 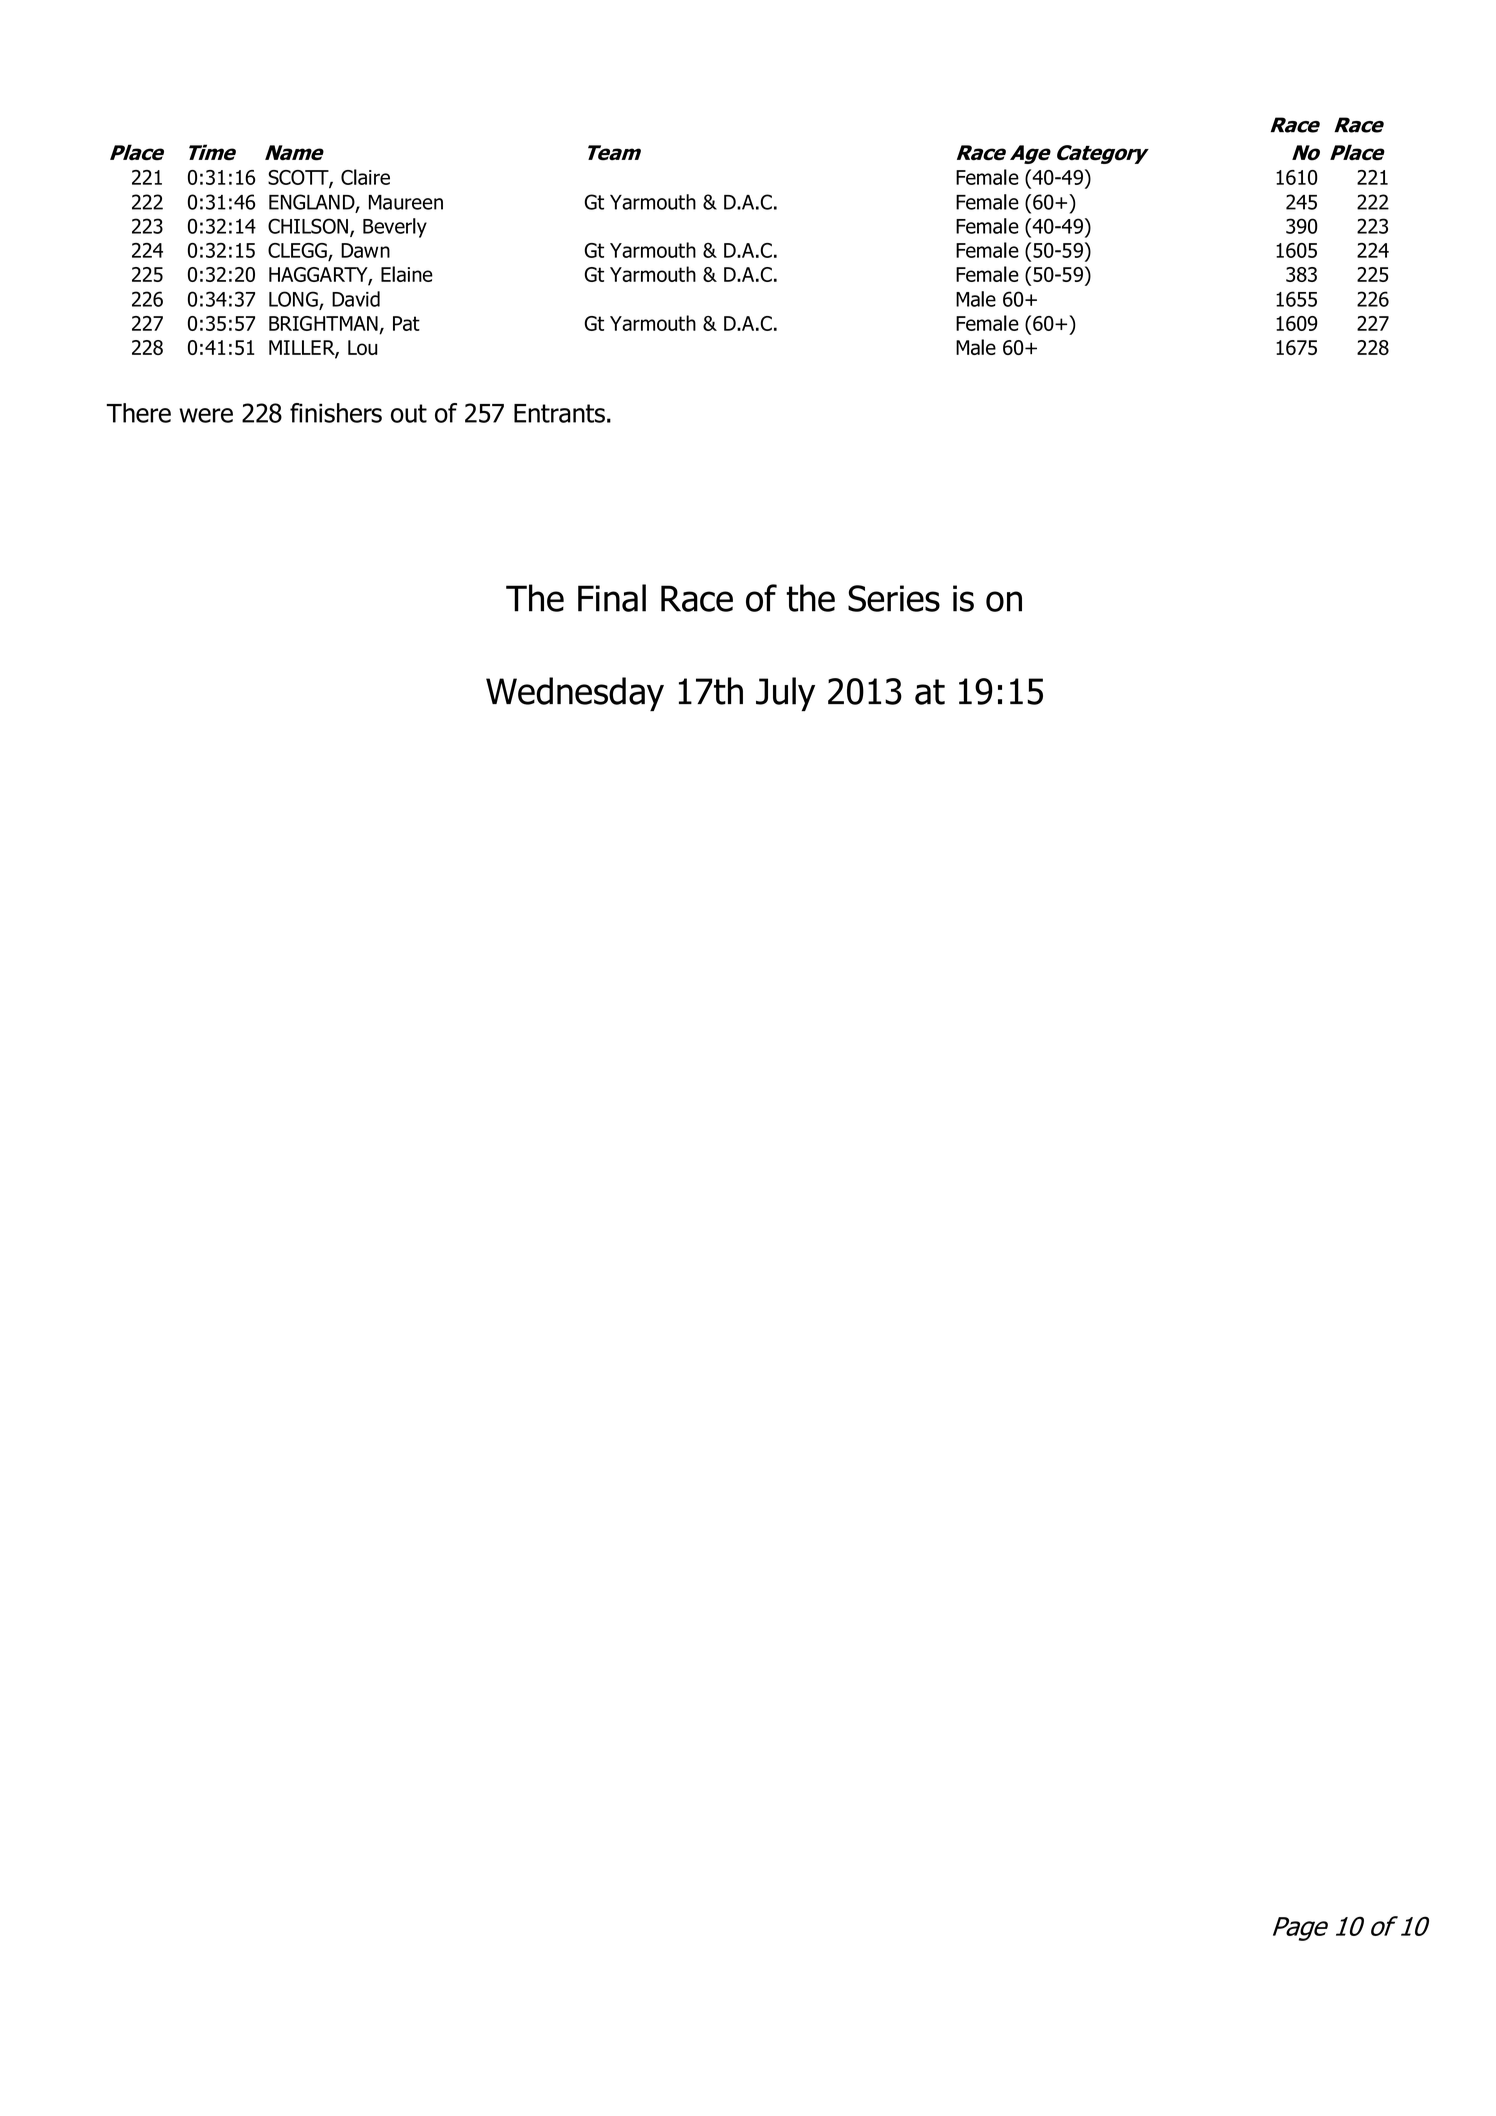 I want to click on Claire, so click(x=365, y=177).
